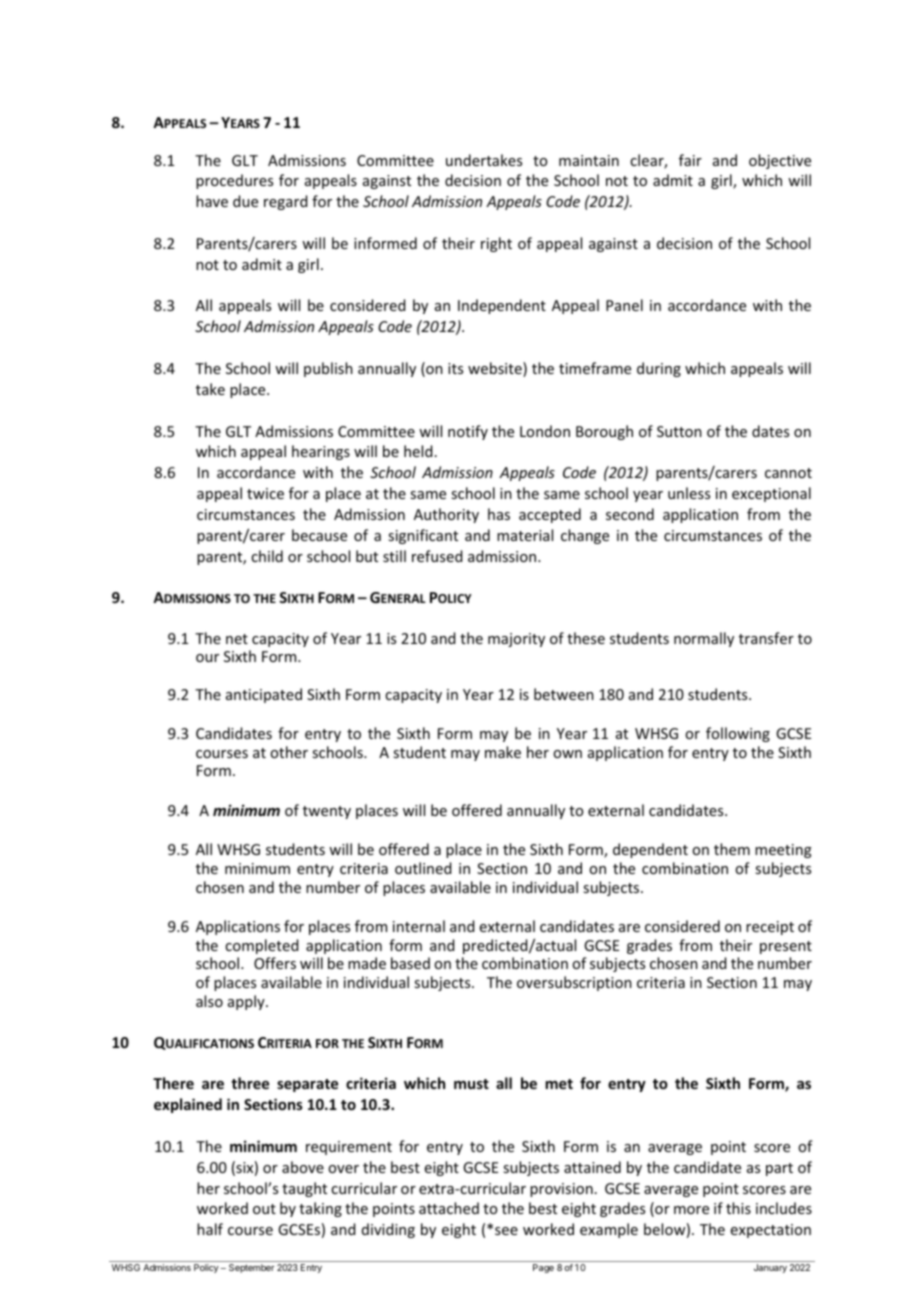 This screenshot has width=924, height=1307. What do you see at coordinates (691, 1210) in the screenshot?
I see `more` at bounding box center [691, 1210].
